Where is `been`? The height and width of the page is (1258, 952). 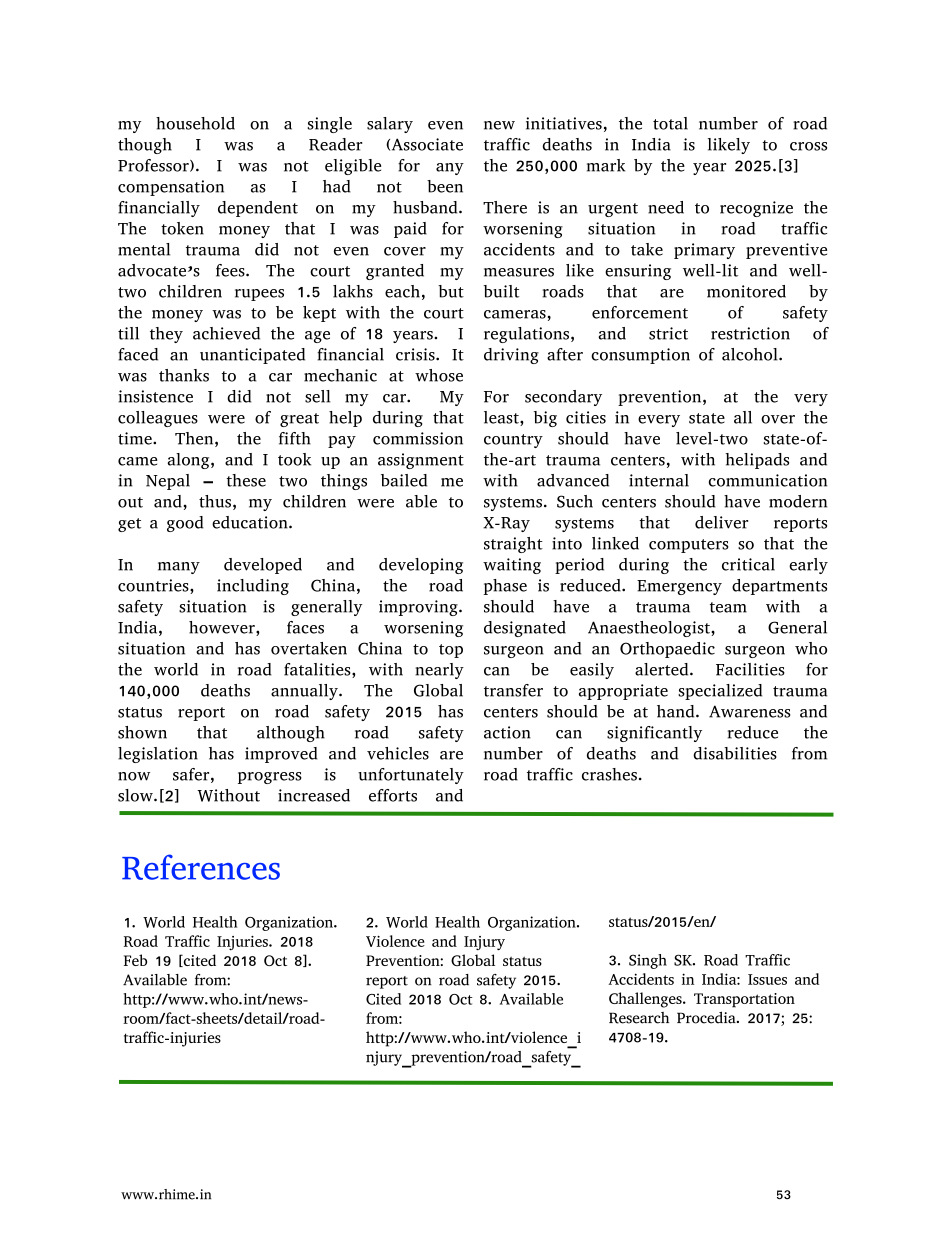
been is located at coordinates (445, 186).
